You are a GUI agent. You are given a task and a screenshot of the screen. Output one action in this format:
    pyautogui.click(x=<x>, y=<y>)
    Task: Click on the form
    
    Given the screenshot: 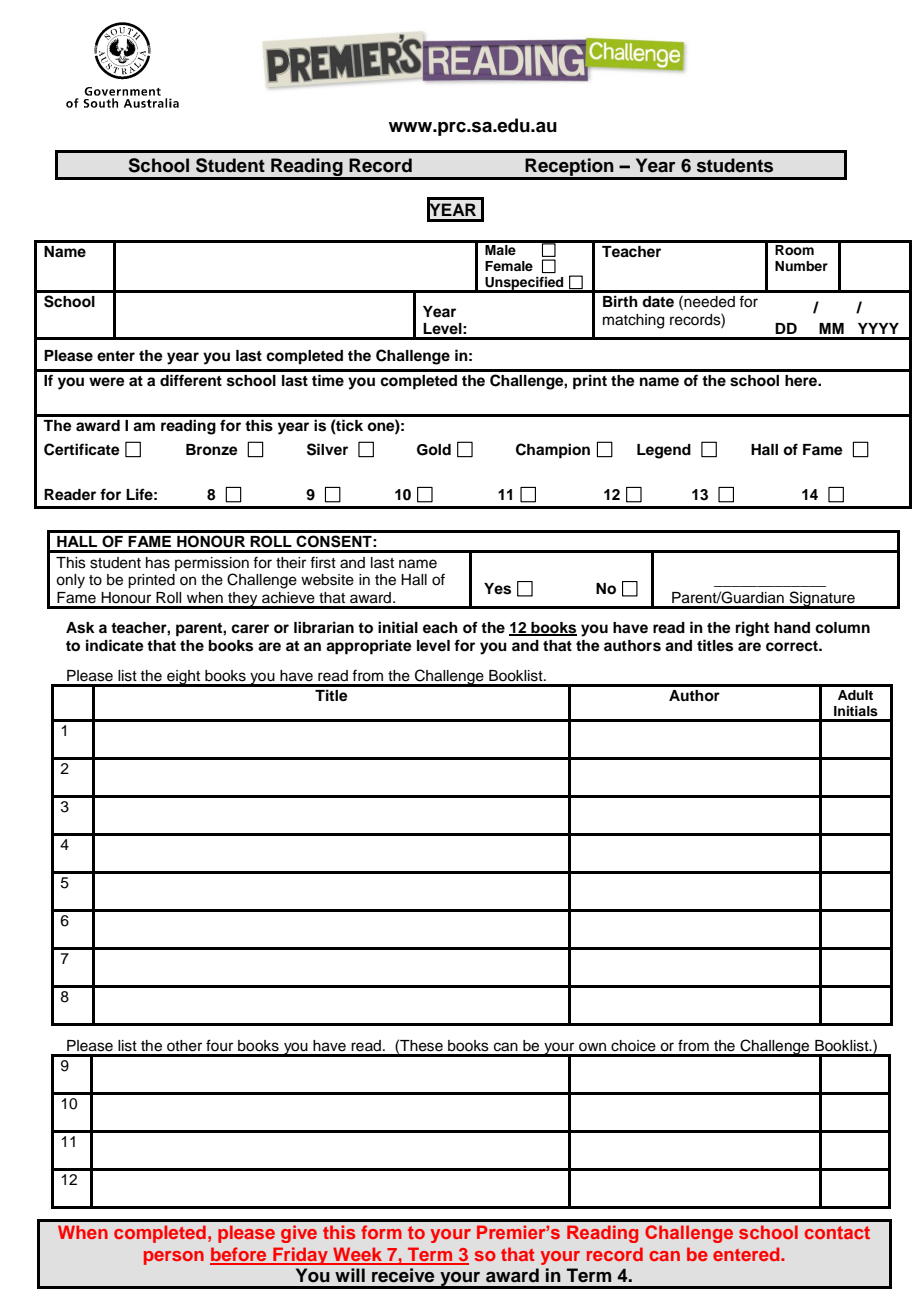 What is the action you would take?
    pyautogui.click(x=381, y=1232)
